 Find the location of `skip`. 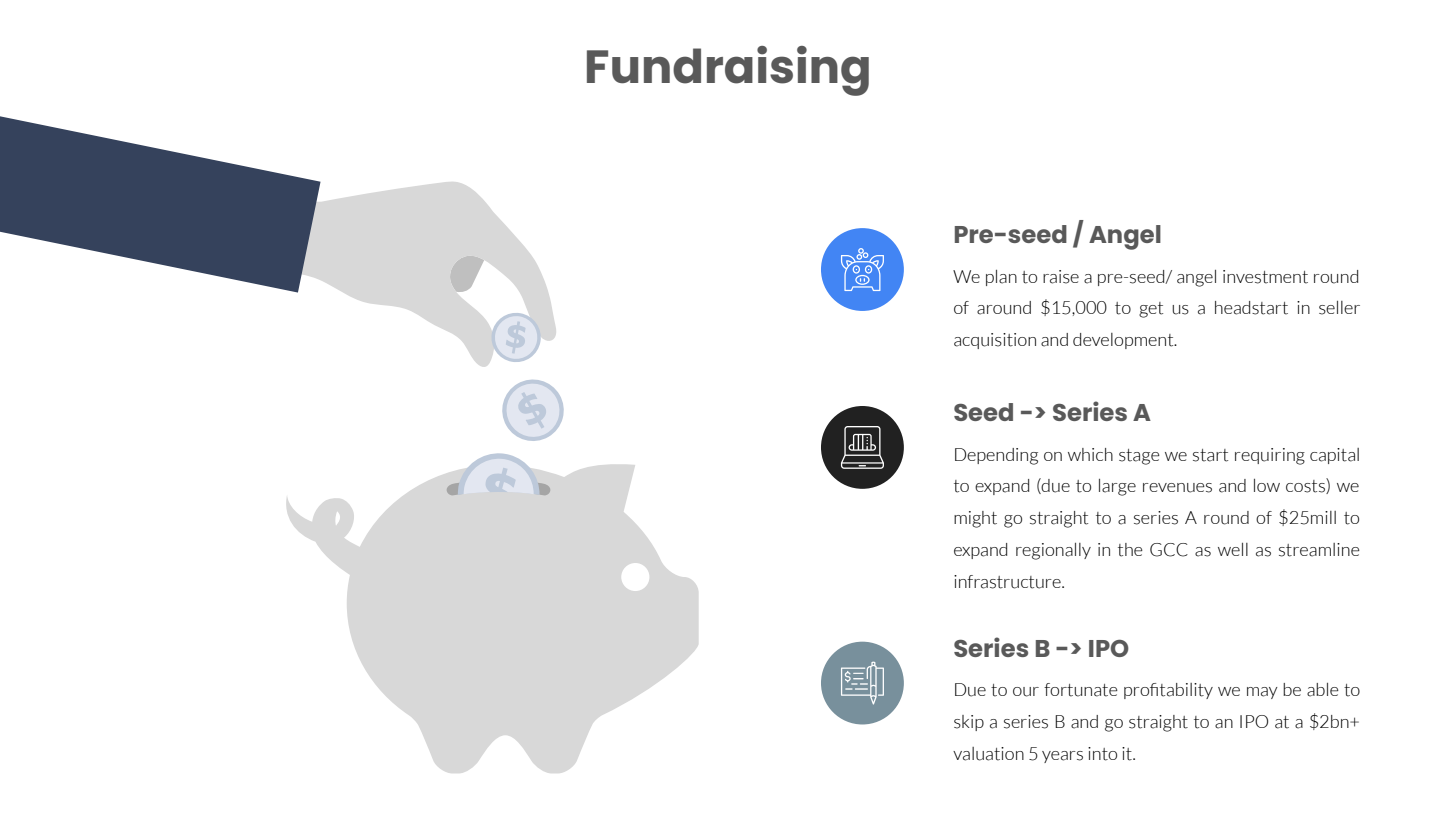

skip is located at coordinates (969, 723).
